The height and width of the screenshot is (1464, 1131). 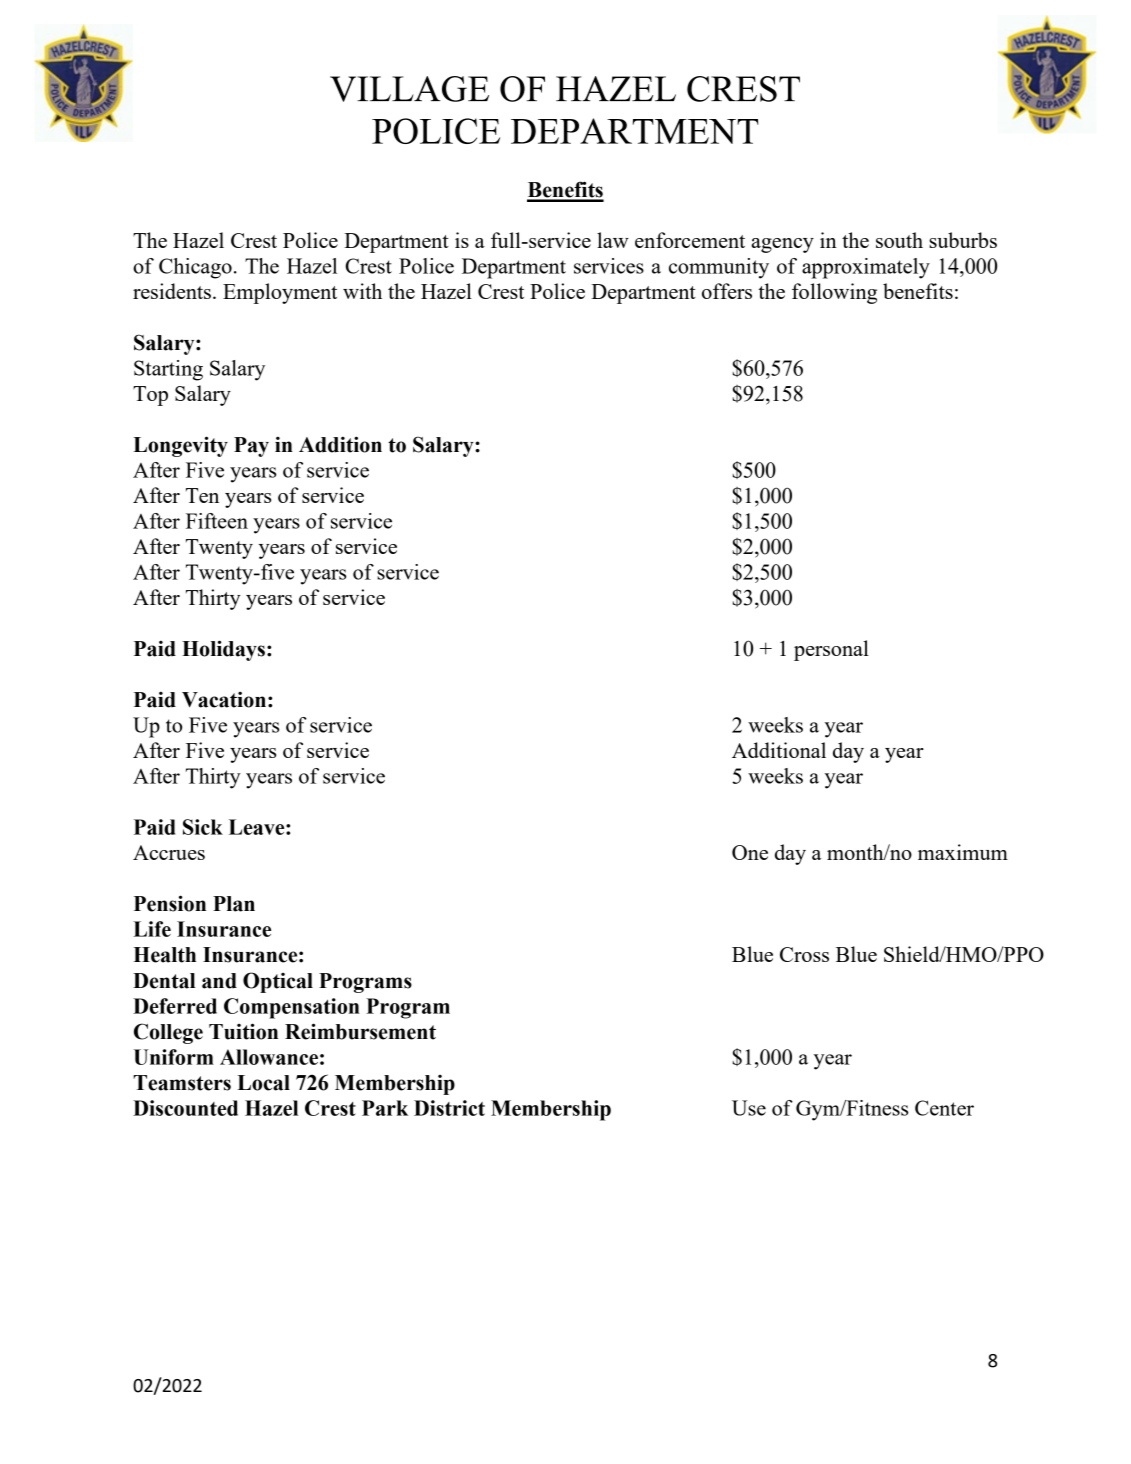 What do you see at coordinates (750, 852) in the screenshot?
I see `One` at bounding box center [750, 852].
